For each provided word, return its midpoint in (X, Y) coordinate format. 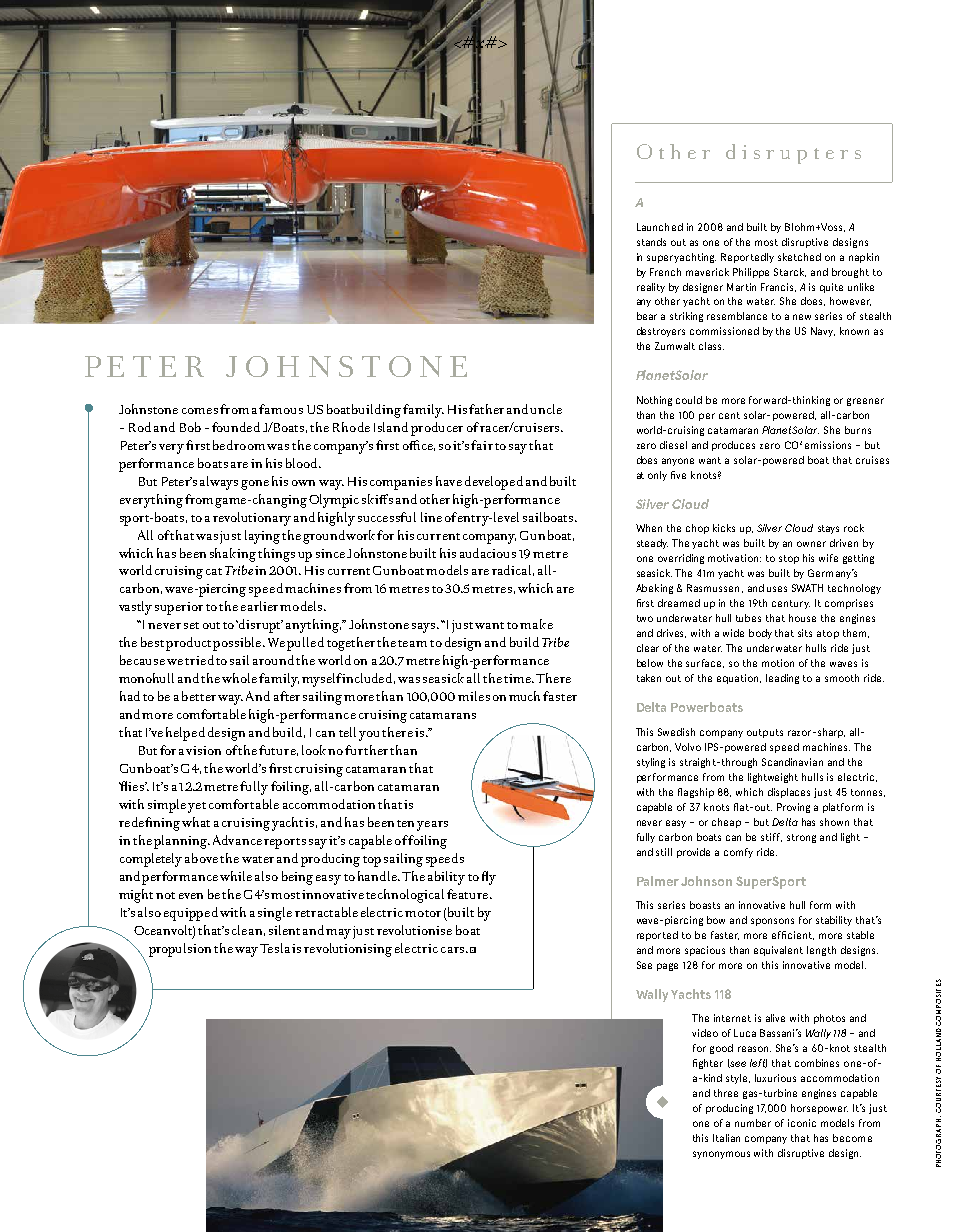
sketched (799, 257)
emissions (828, 445)
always (219, 483)
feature (469, 894)
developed (494, 483)
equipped (191, 914)
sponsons (772, 922)
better (200, 696)
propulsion (180, 950)
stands (651, 242)
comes (200, 411)
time (518, 678)
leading (782, 679)
